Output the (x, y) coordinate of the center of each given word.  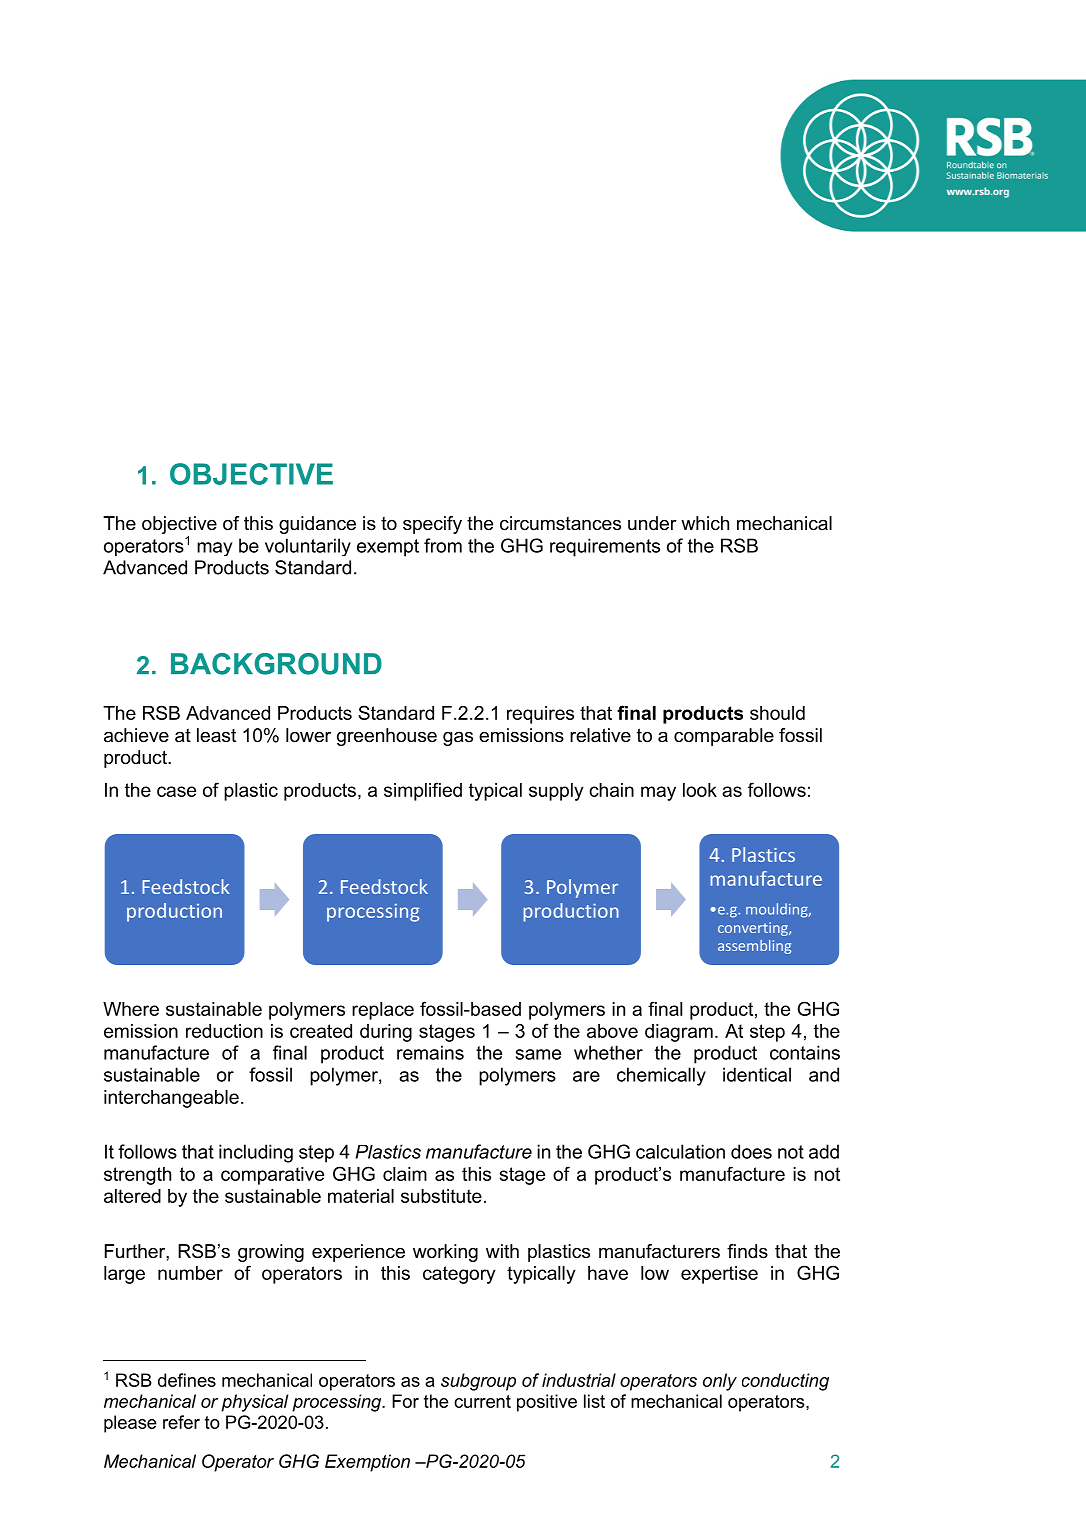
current (482, 1401)
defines (187, 1380)
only (720, 1382)
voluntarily (308, 547)
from (443, 545)
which (705, 523)
